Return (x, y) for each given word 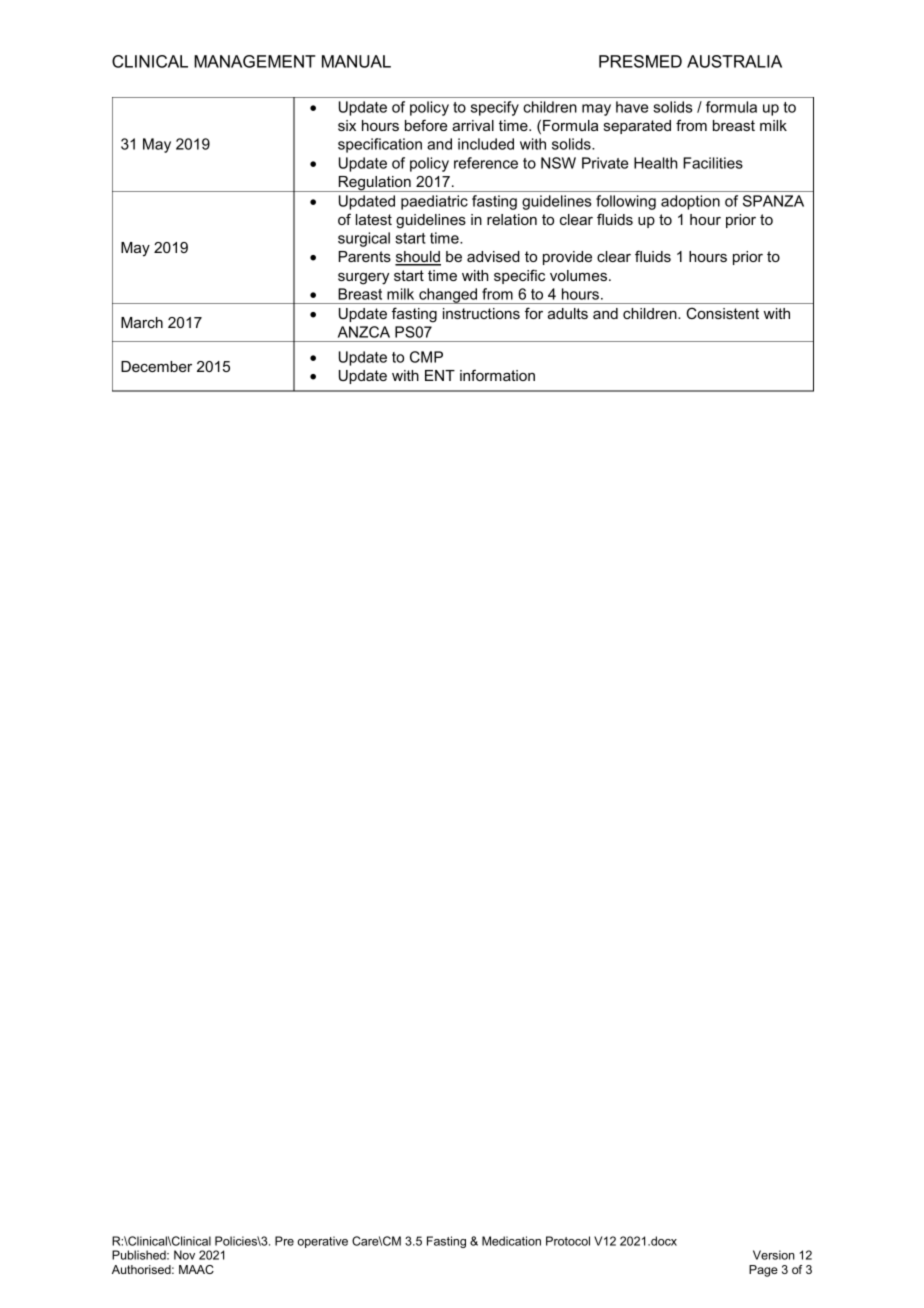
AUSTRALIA (734, 61)
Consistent (722, 313)
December (156, 366)
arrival (473, 125)
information (497, 375)
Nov (184, 1255)
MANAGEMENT (255, 61)
